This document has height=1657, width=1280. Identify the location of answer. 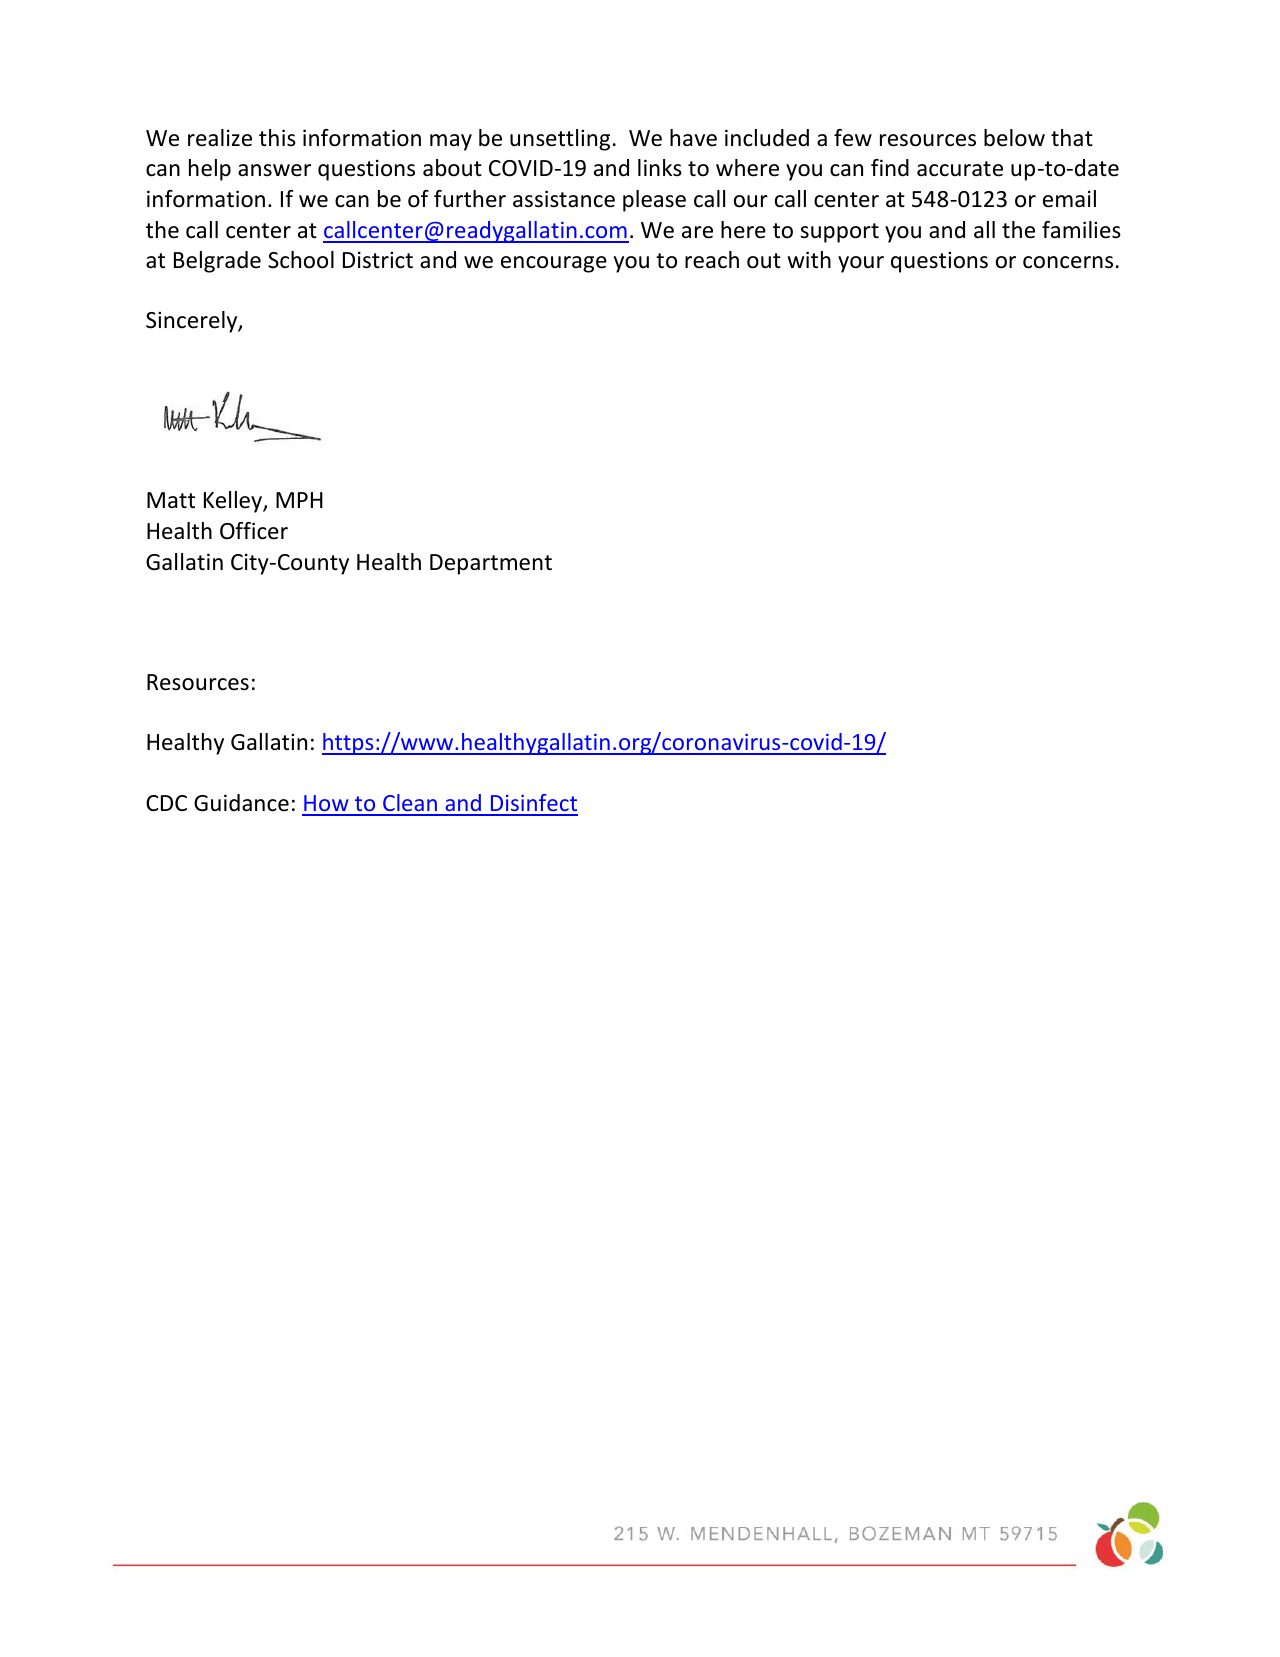
(274, 170).
